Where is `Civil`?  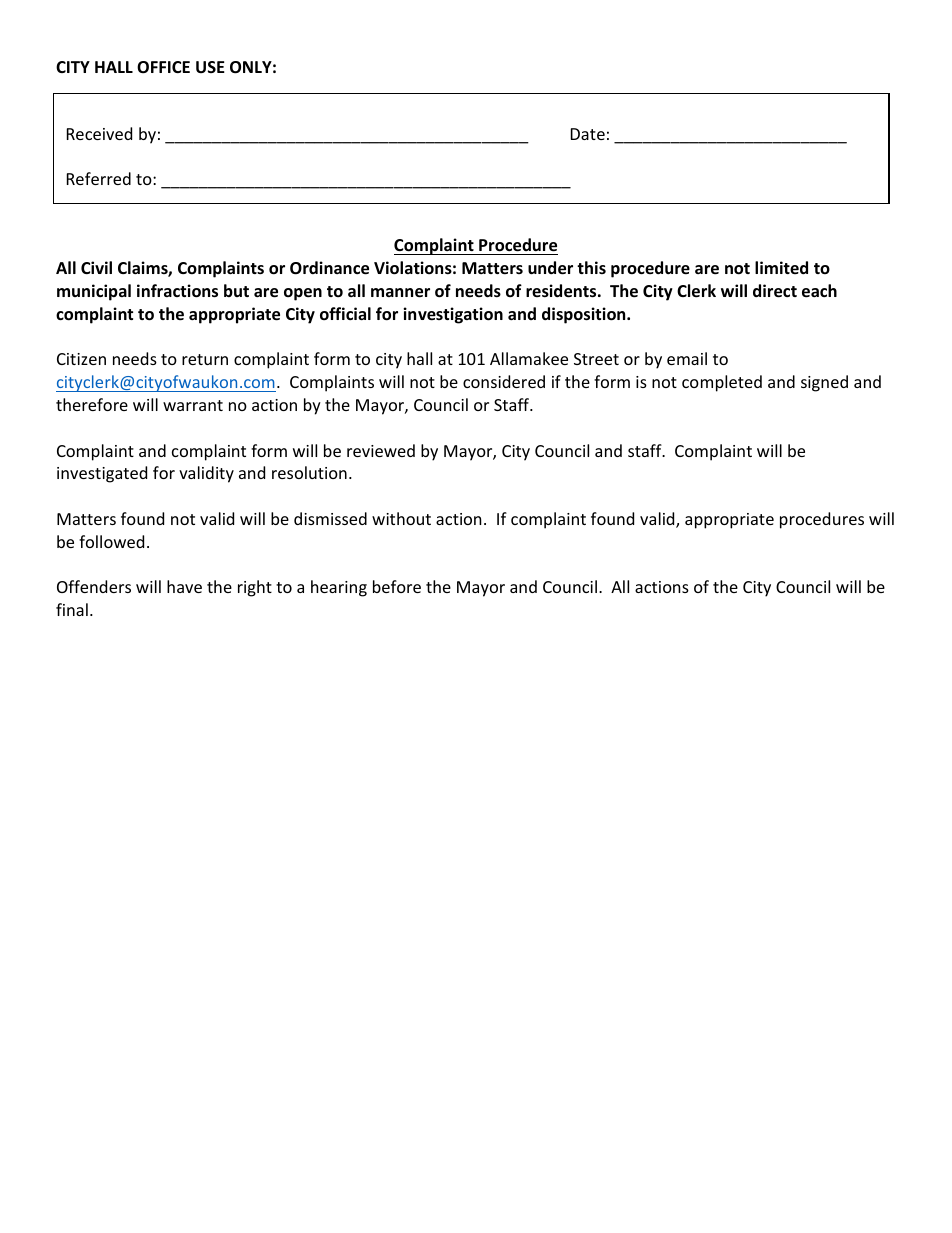 Civil is located at coordinates (96, 267).
